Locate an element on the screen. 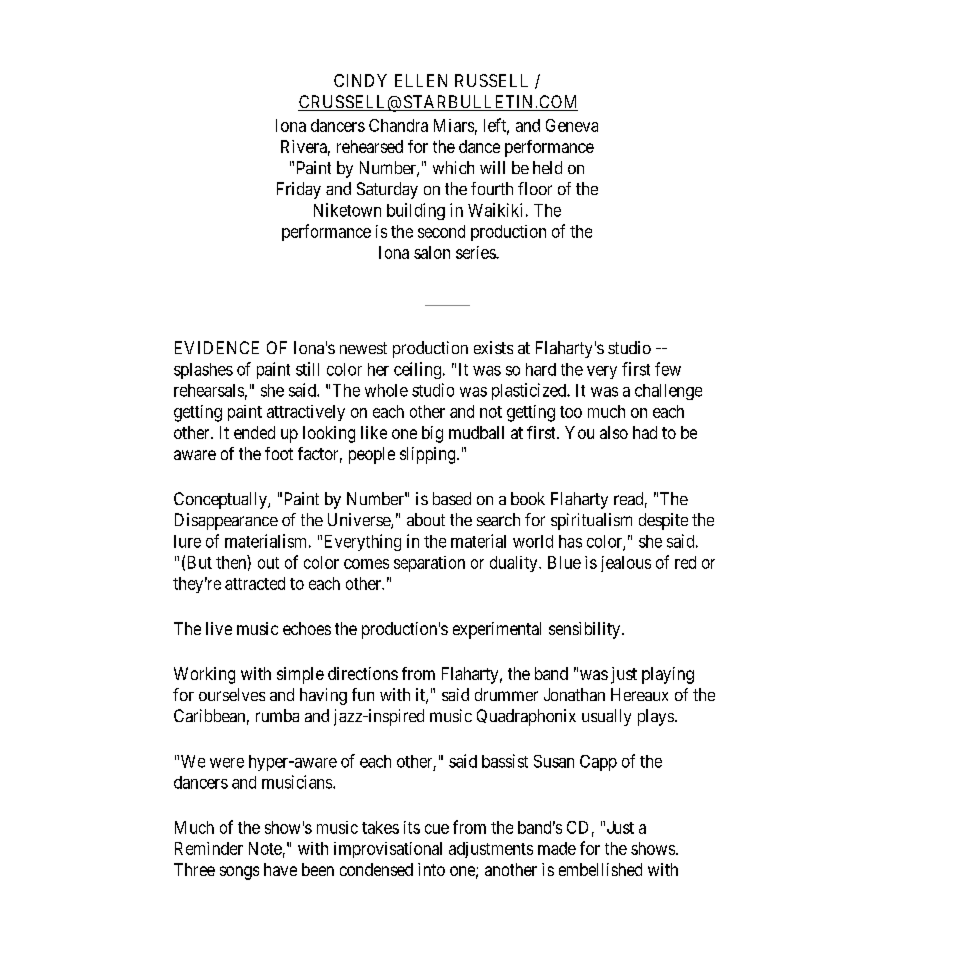 The height and width of the screenshot is (958, 958). Friday is located at coordinates (299, 190).
